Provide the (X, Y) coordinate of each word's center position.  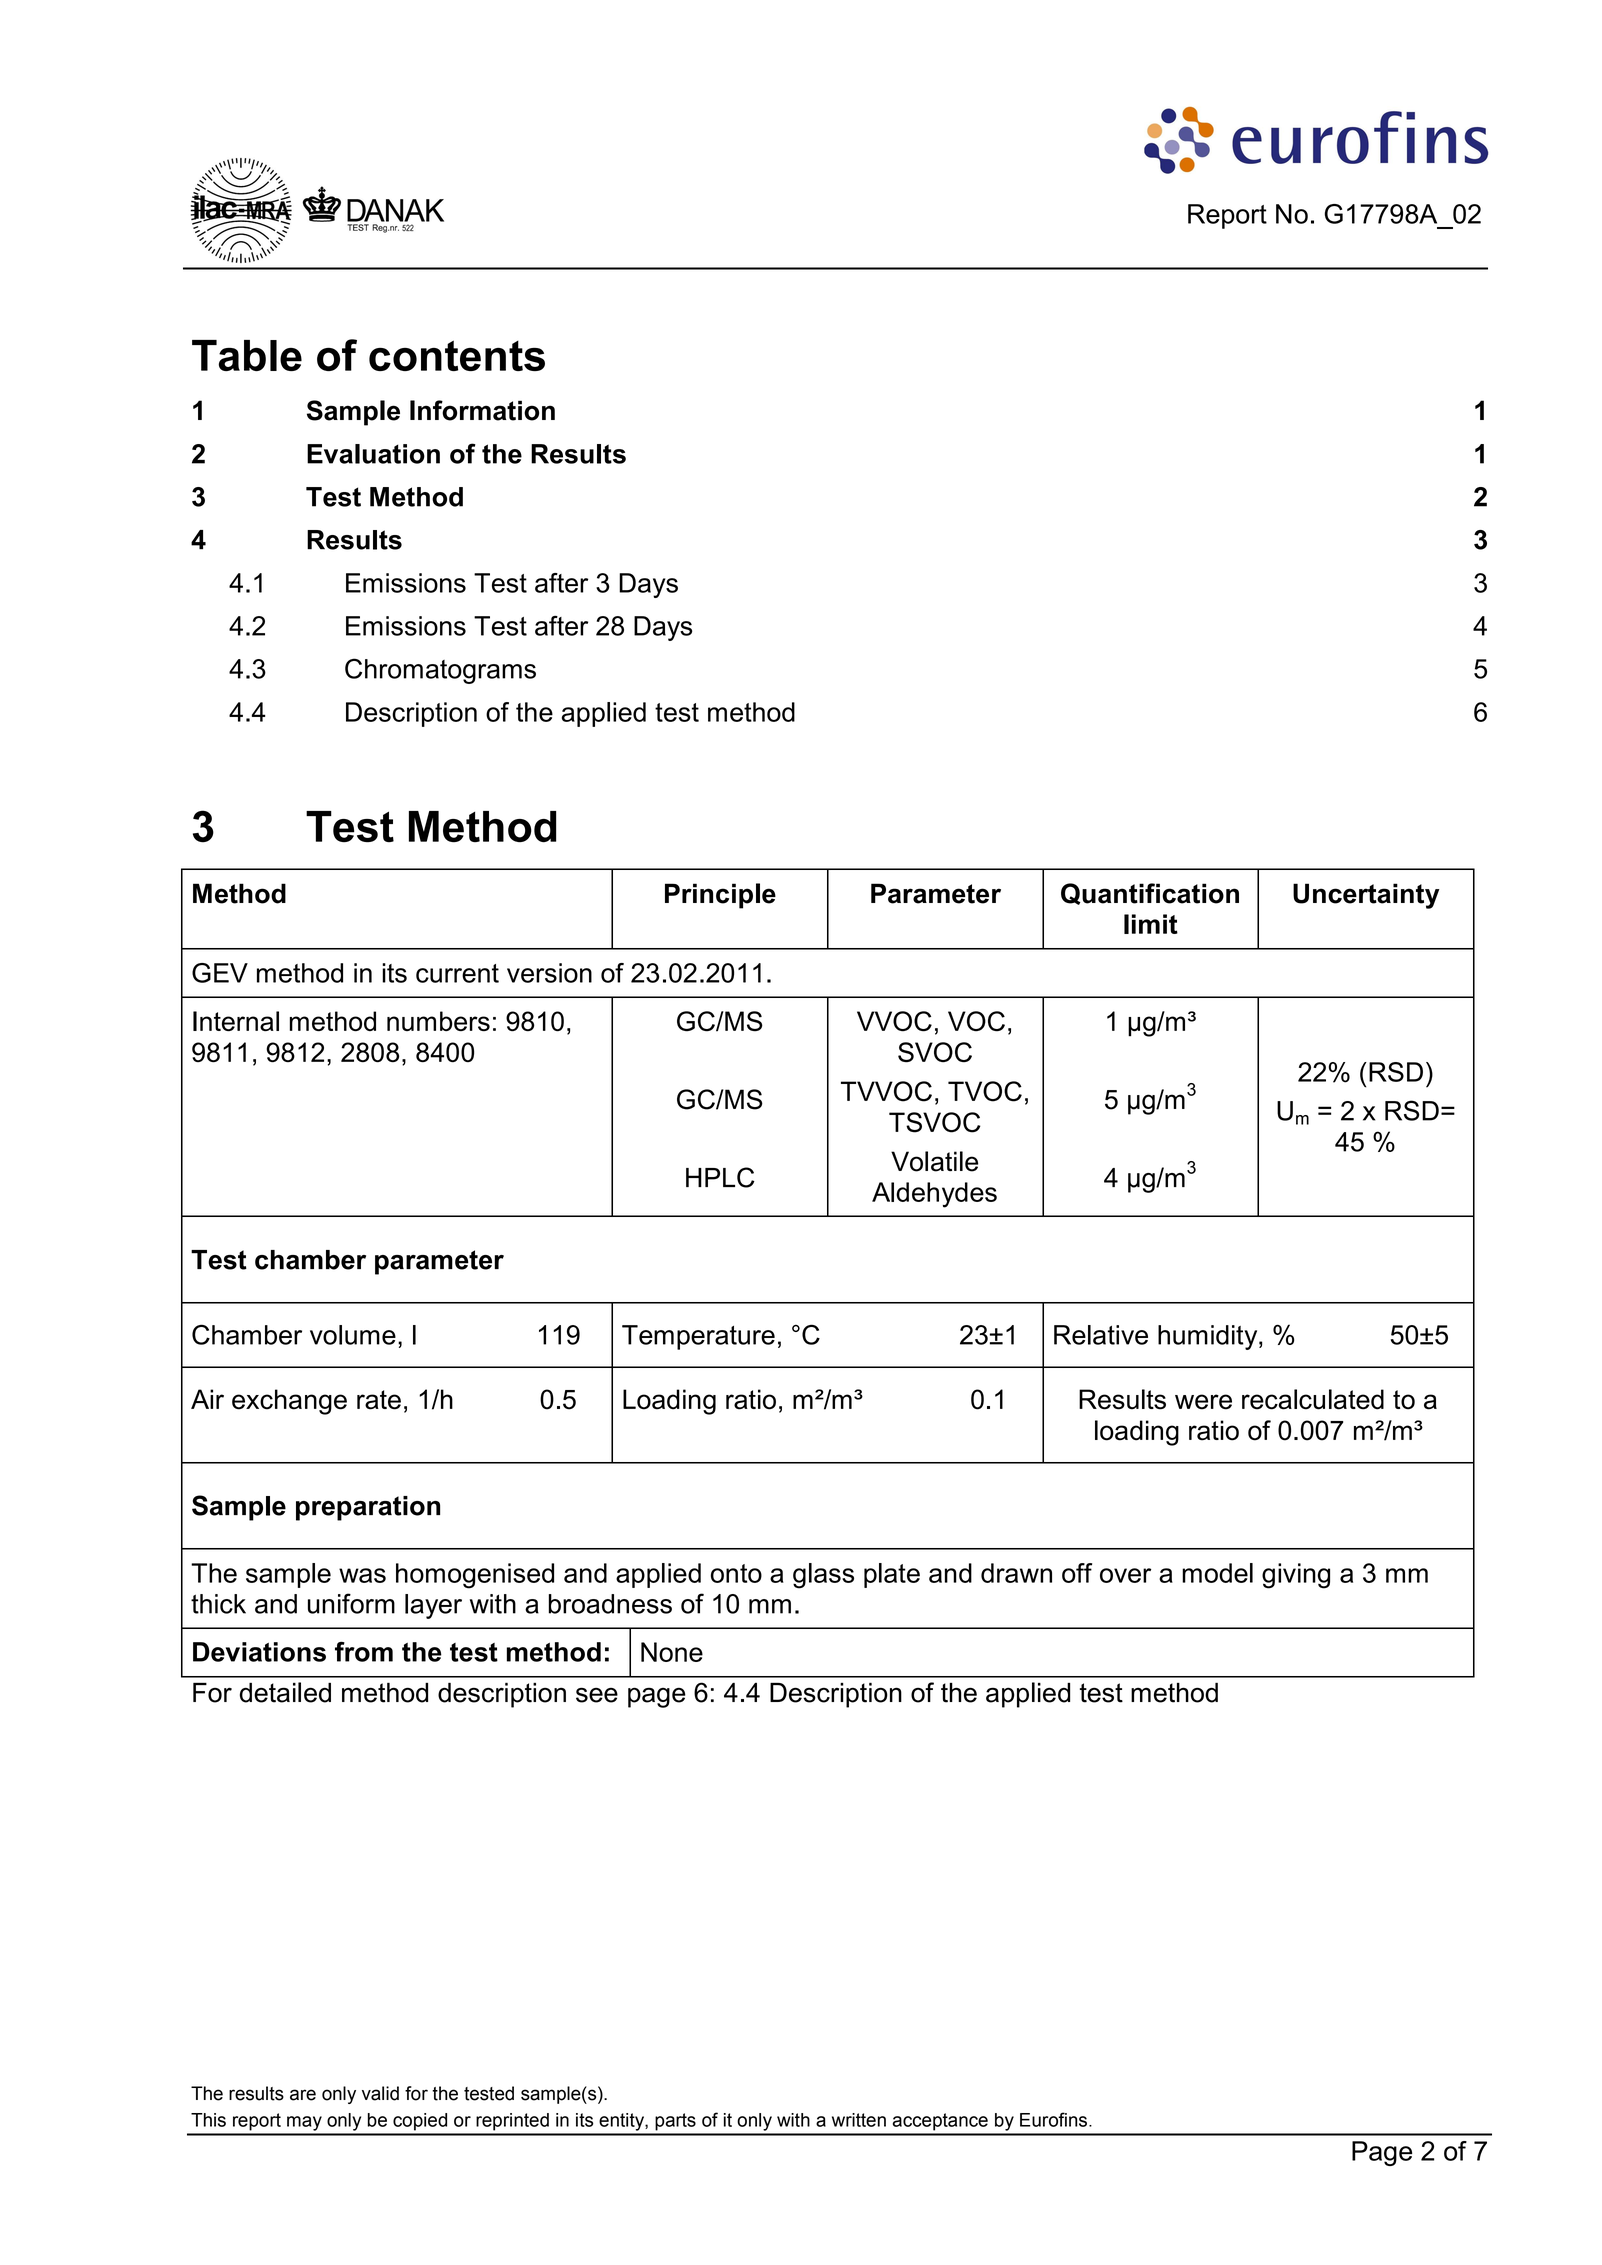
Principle (720, 896)
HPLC (720, 1177)
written (859, 2120)
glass (823, 1576)
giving (1296, 1576)
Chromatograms (440, 671)
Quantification (1150, 894)
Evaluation (373, 454)
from (364, 1652)
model (1217, 1573)
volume (353, 1335)
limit (1151, 924)
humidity (1209, 1337)
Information (482, 410)
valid (380, 2093)
